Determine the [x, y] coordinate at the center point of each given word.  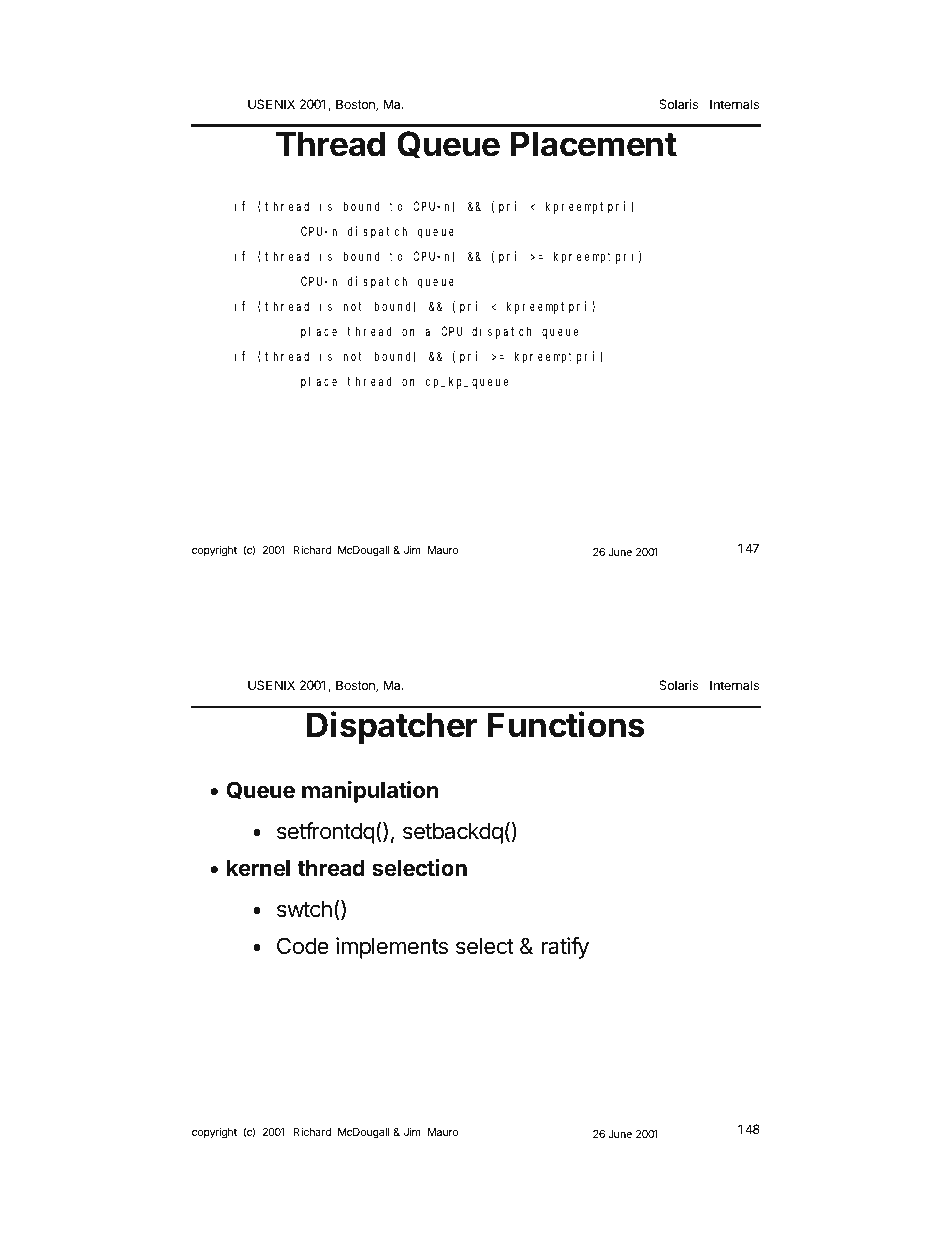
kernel [258, 868]
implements [392, 948]
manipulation [370, 792]
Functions [566, 724]
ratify [565, 948]
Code [303, 946]
